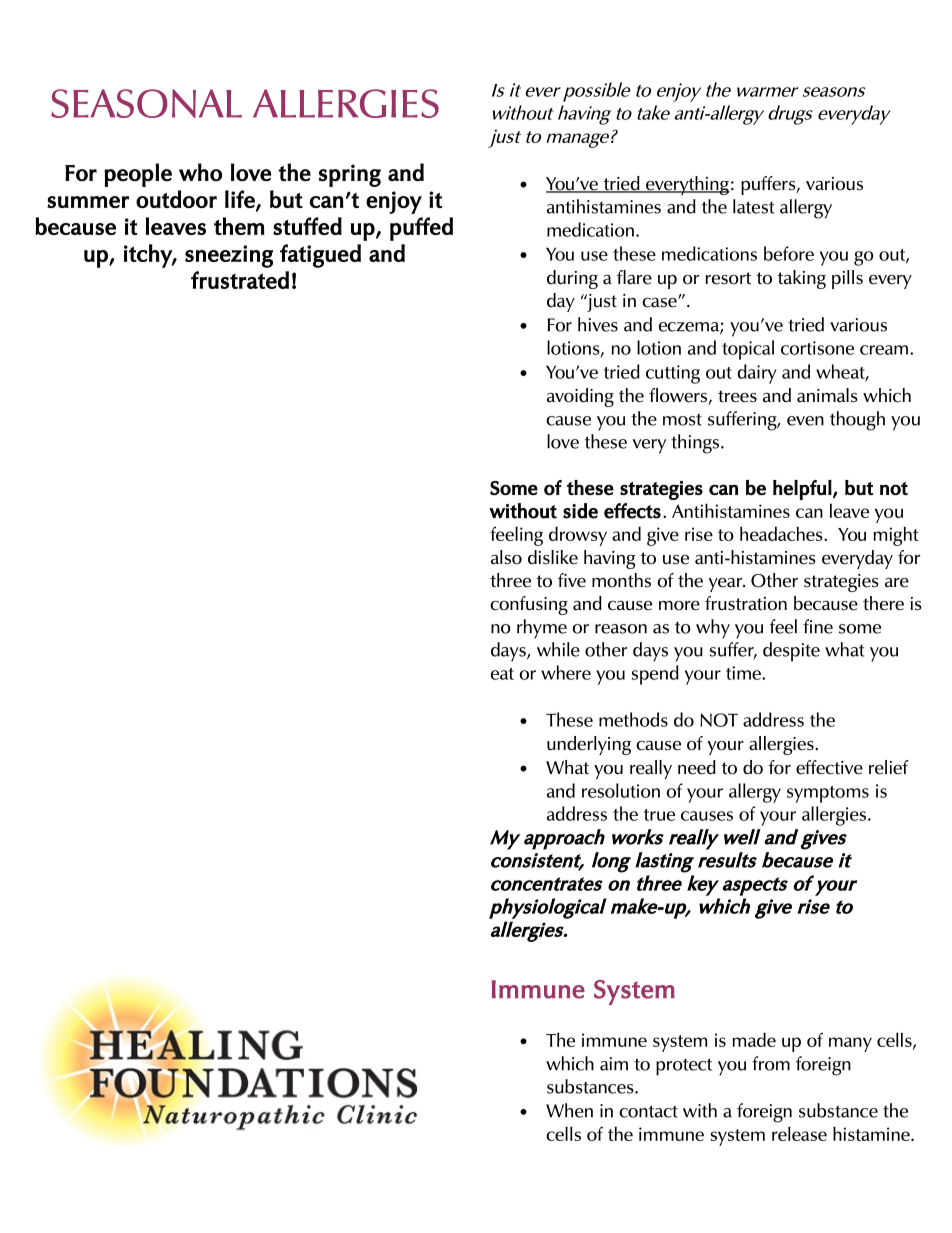 Image resolution: width=952 pixels, height=1233 pixels. What do you see at coordinates (529, 605) in the screenshot?
I see `confusing` at bounding box center [529, 605].
